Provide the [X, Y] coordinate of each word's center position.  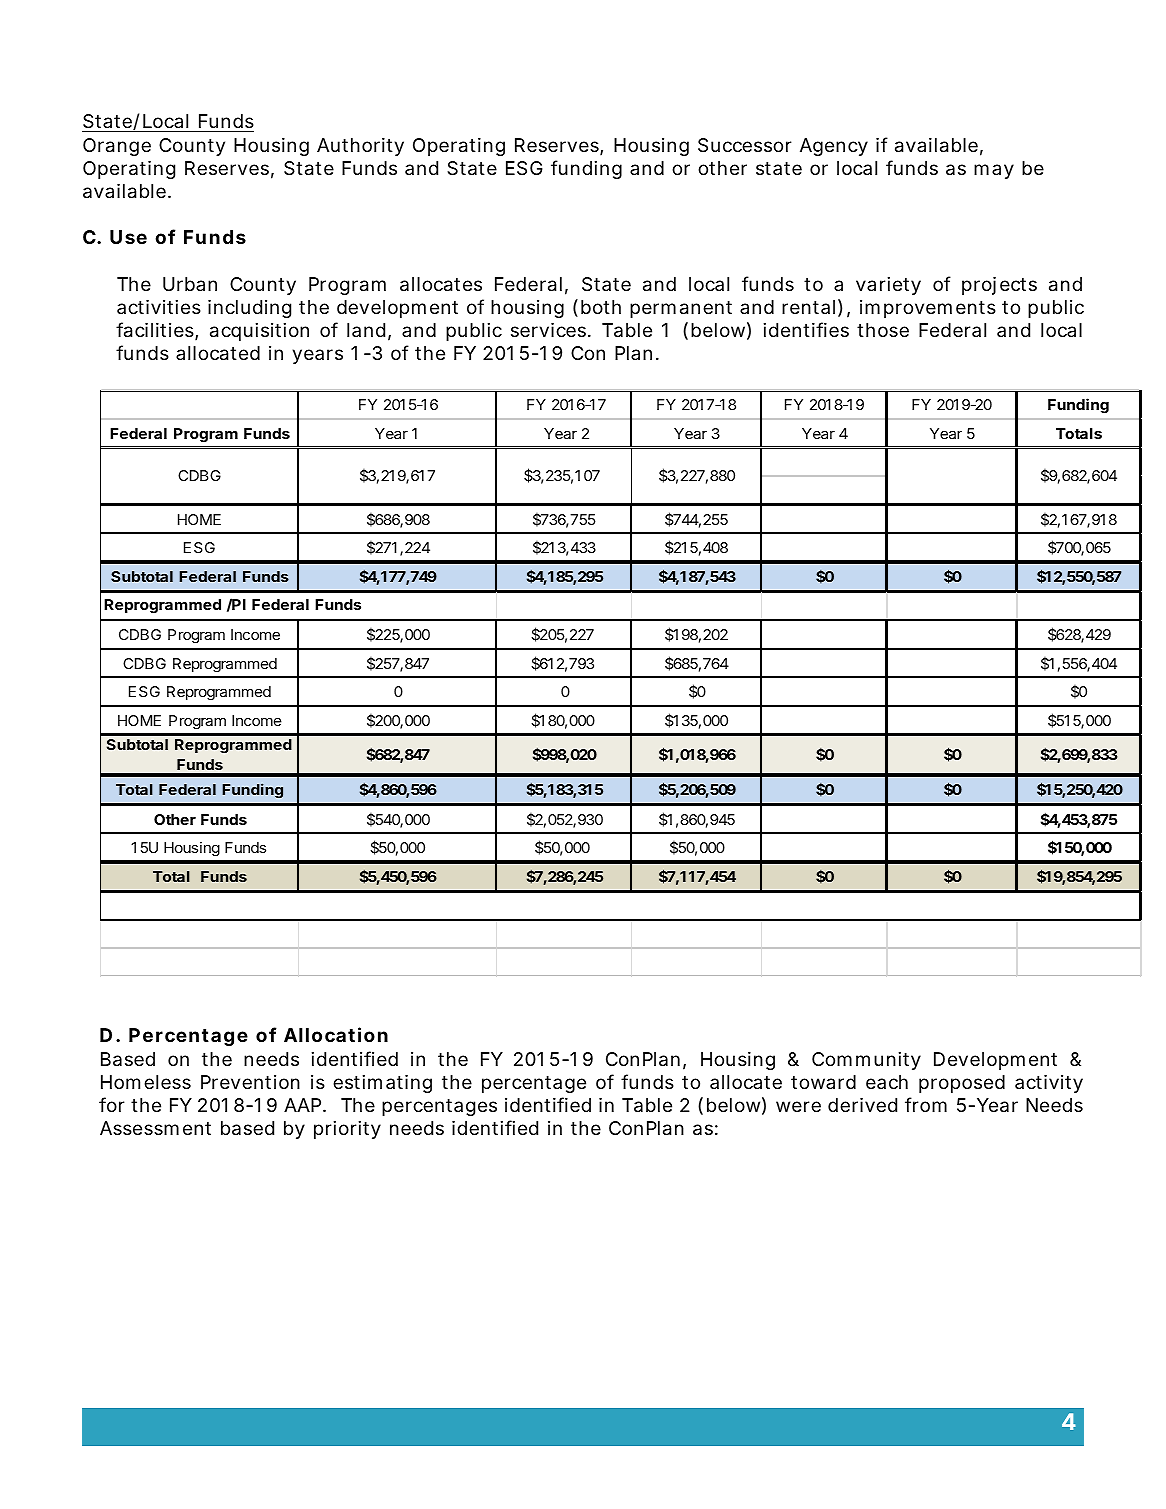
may [994, 171]
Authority [360, 147]
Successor [745, 145]
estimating [382, 1084]
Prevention [250, 1082]
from [926, 1104]
